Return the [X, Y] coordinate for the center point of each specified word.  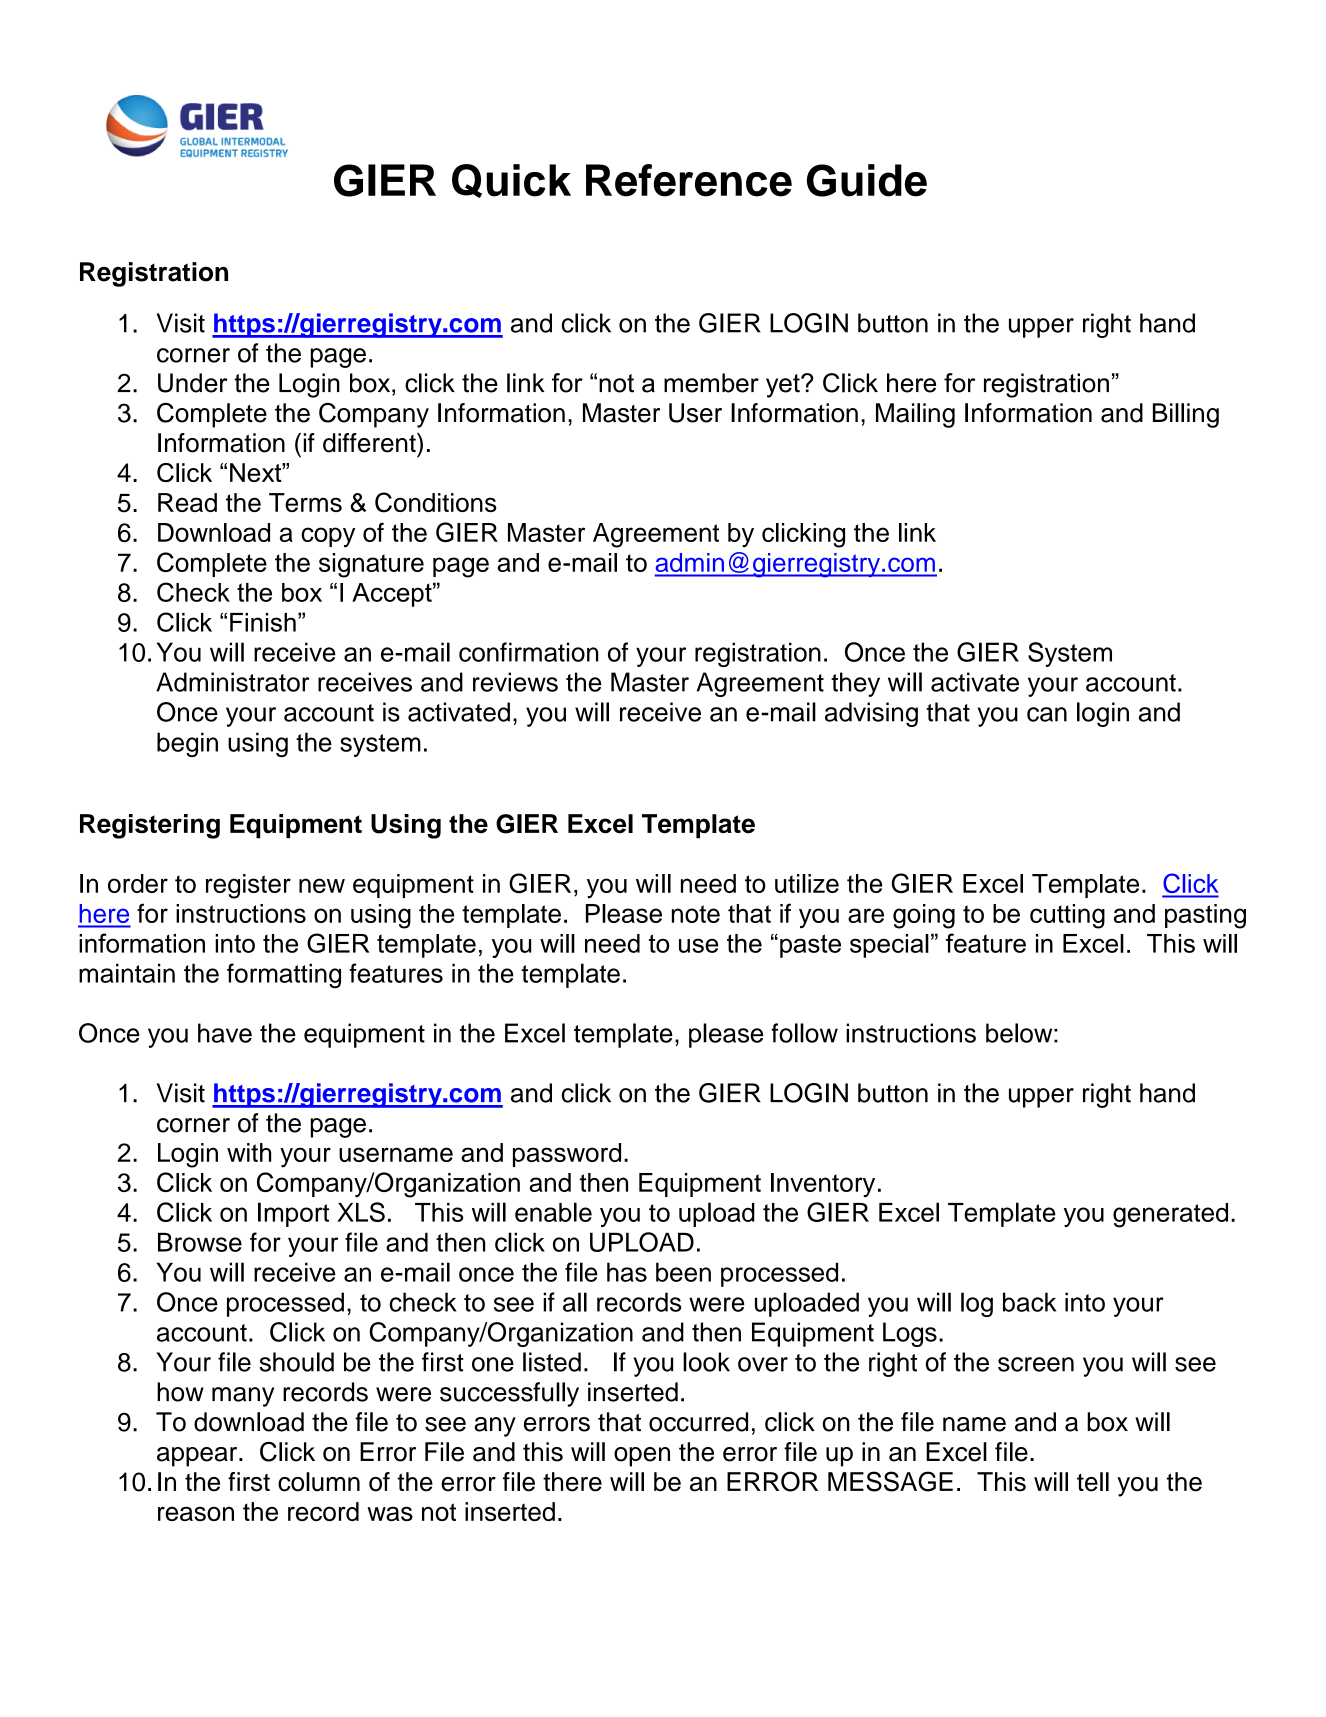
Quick [511, 181]
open [642, 1457]
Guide [867, 180]
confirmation [529, 652]
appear [198, 1457]
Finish [263, 622]
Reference [689, 180]
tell [1093, 1482]
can [1047, 714]
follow [804, 1033]
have [225, 1033]
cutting [1067, 916]
